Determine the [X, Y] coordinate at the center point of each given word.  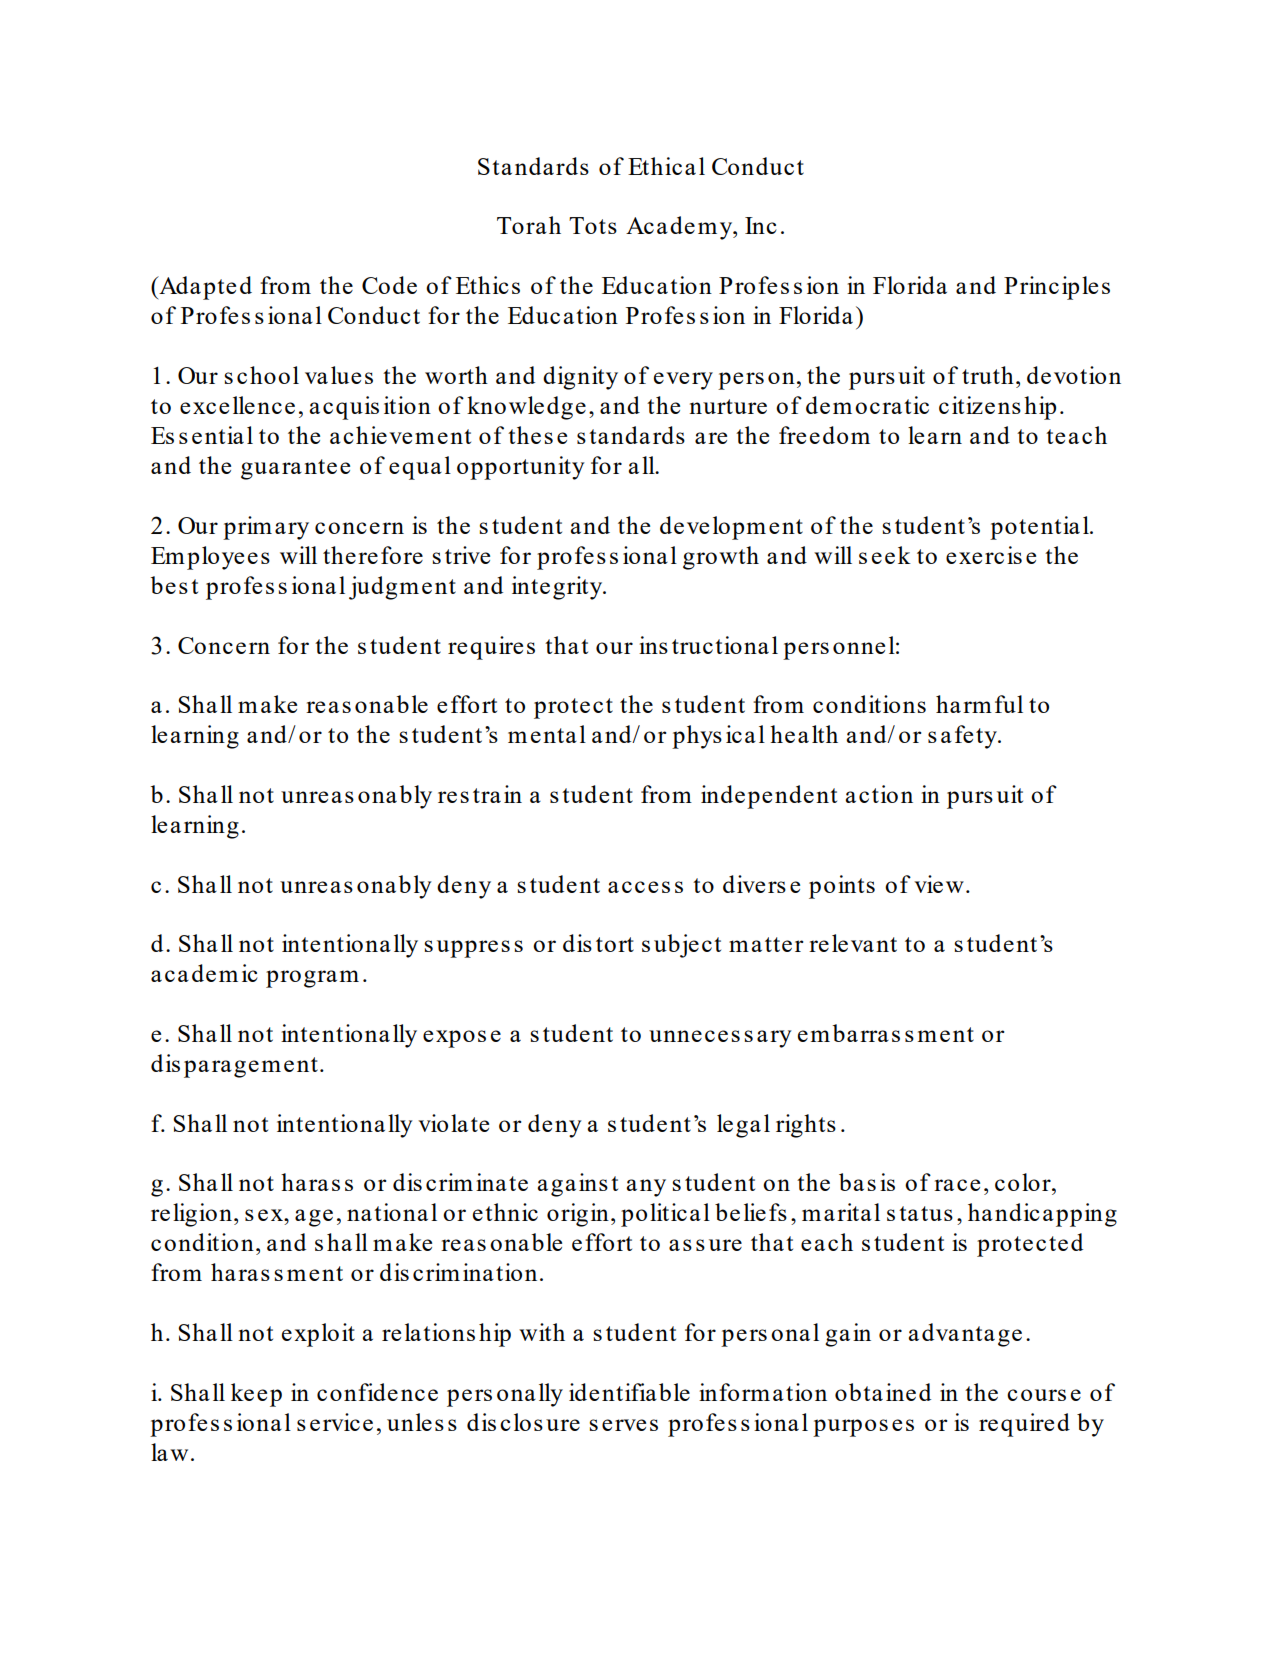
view [939, 884]
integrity [558, 588]
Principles [1057, 288]
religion [191, 1215]
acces [639, 887]
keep [256, 1395]
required [1024, 1425]
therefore [373, 555]
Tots [593, 225]
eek [891, 555]
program [312, 979]
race [957, 1185]
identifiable [629, 1392]
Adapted [204, 288]
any [646, 1188]
